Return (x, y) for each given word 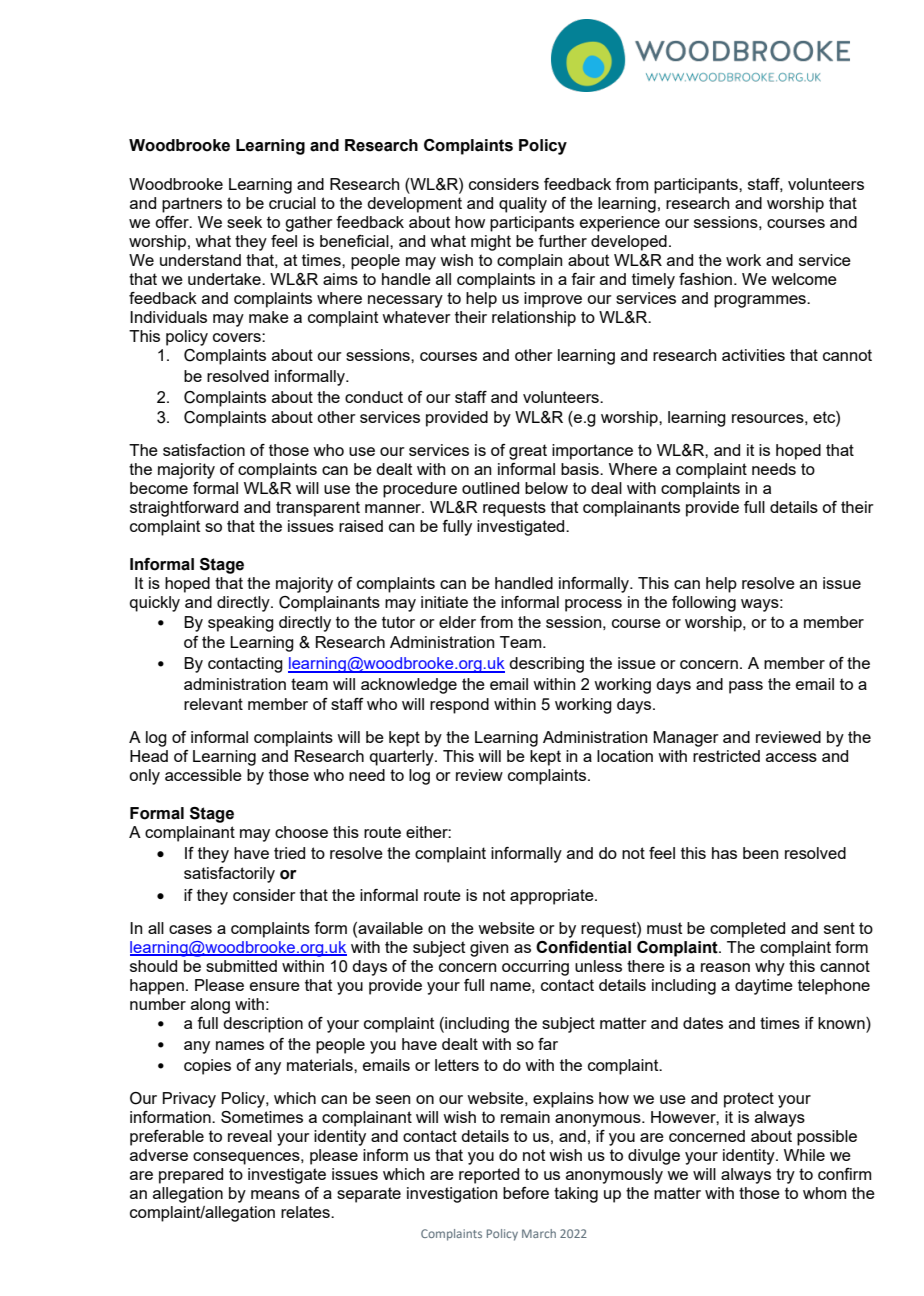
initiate (444, 602)
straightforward (184, 509)
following (704, 604)
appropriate (553, 897)
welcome (804, 279)
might (491, 243)
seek (244, 222)
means (275, 1194)
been (760, 853)
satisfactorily (229, 875)
